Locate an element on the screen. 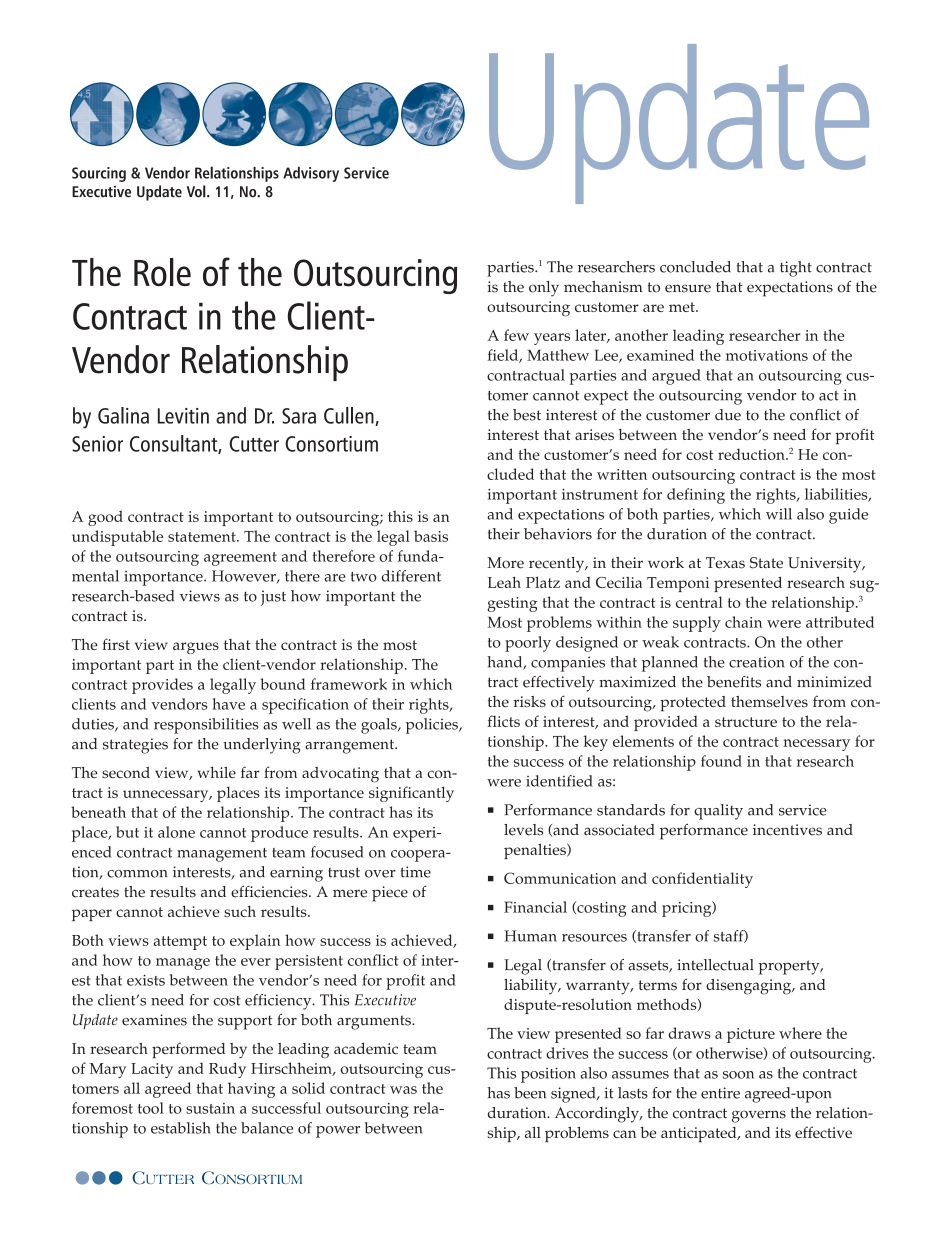 The image size is (952, 1233). argues is located at coordinates (196, 648).
